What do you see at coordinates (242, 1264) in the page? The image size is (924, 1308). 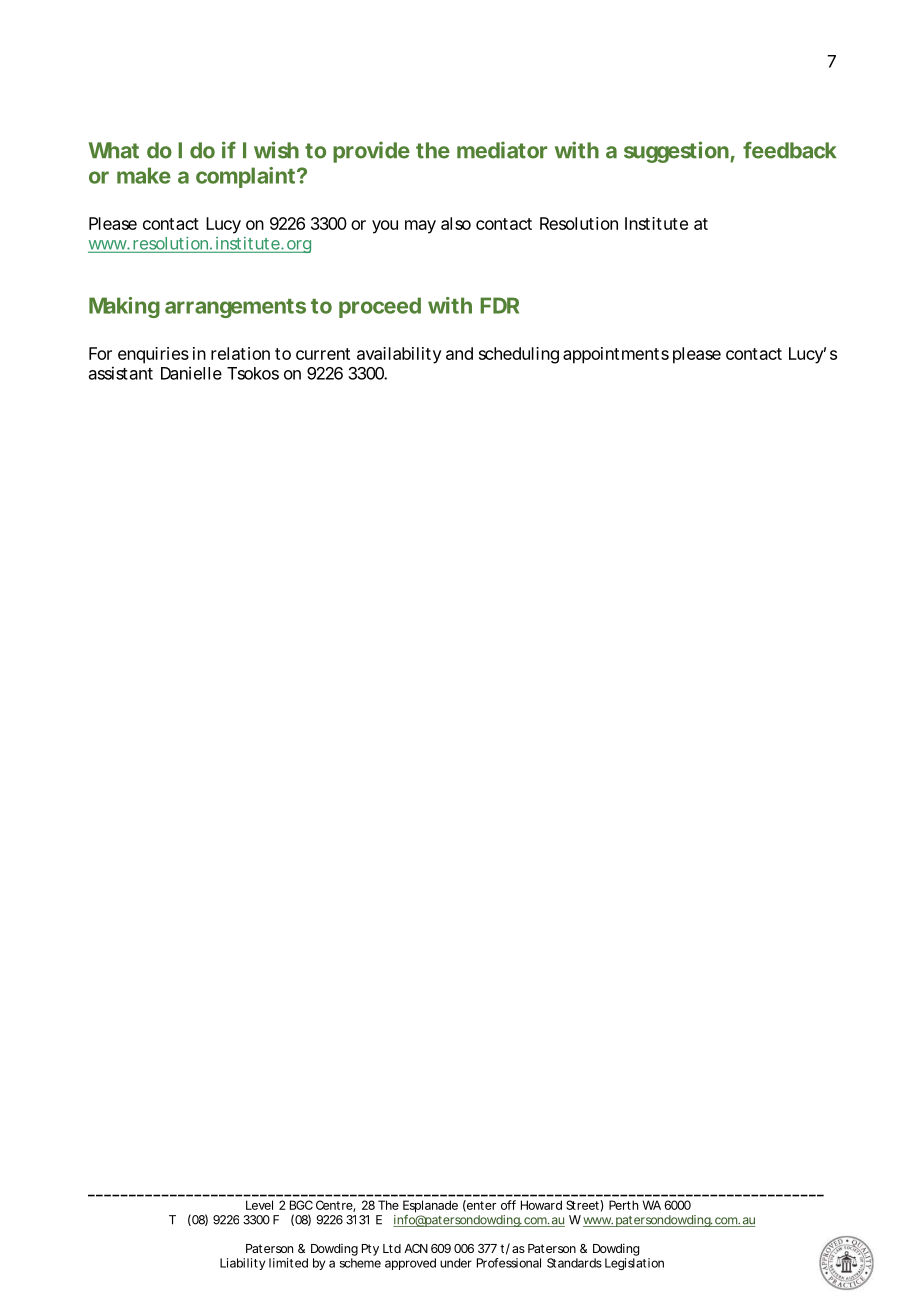 I see `Liability` at bounding box center [242, 1264].
